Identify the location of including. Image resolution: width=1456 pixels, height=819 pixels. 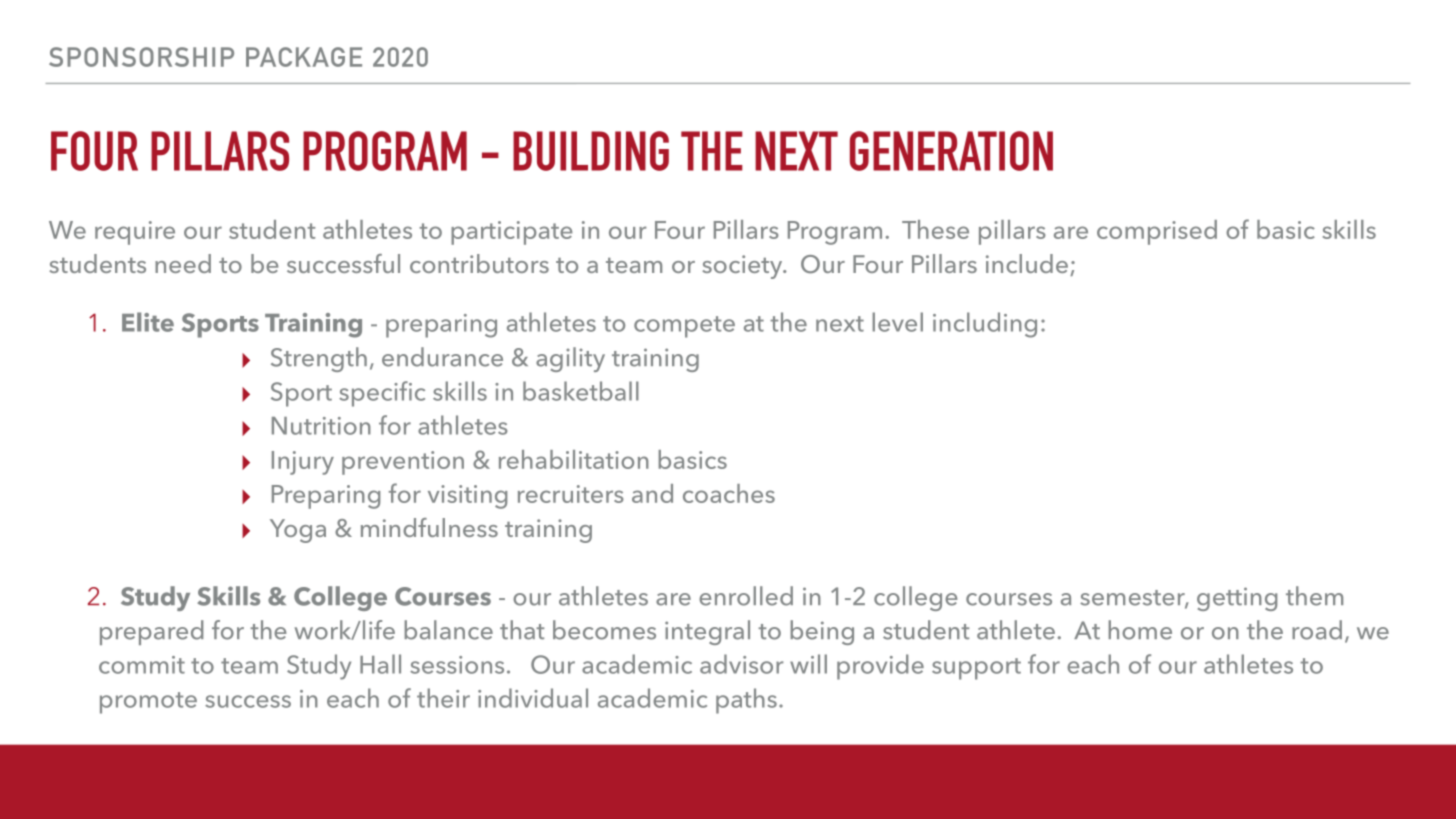
(985, 325).
